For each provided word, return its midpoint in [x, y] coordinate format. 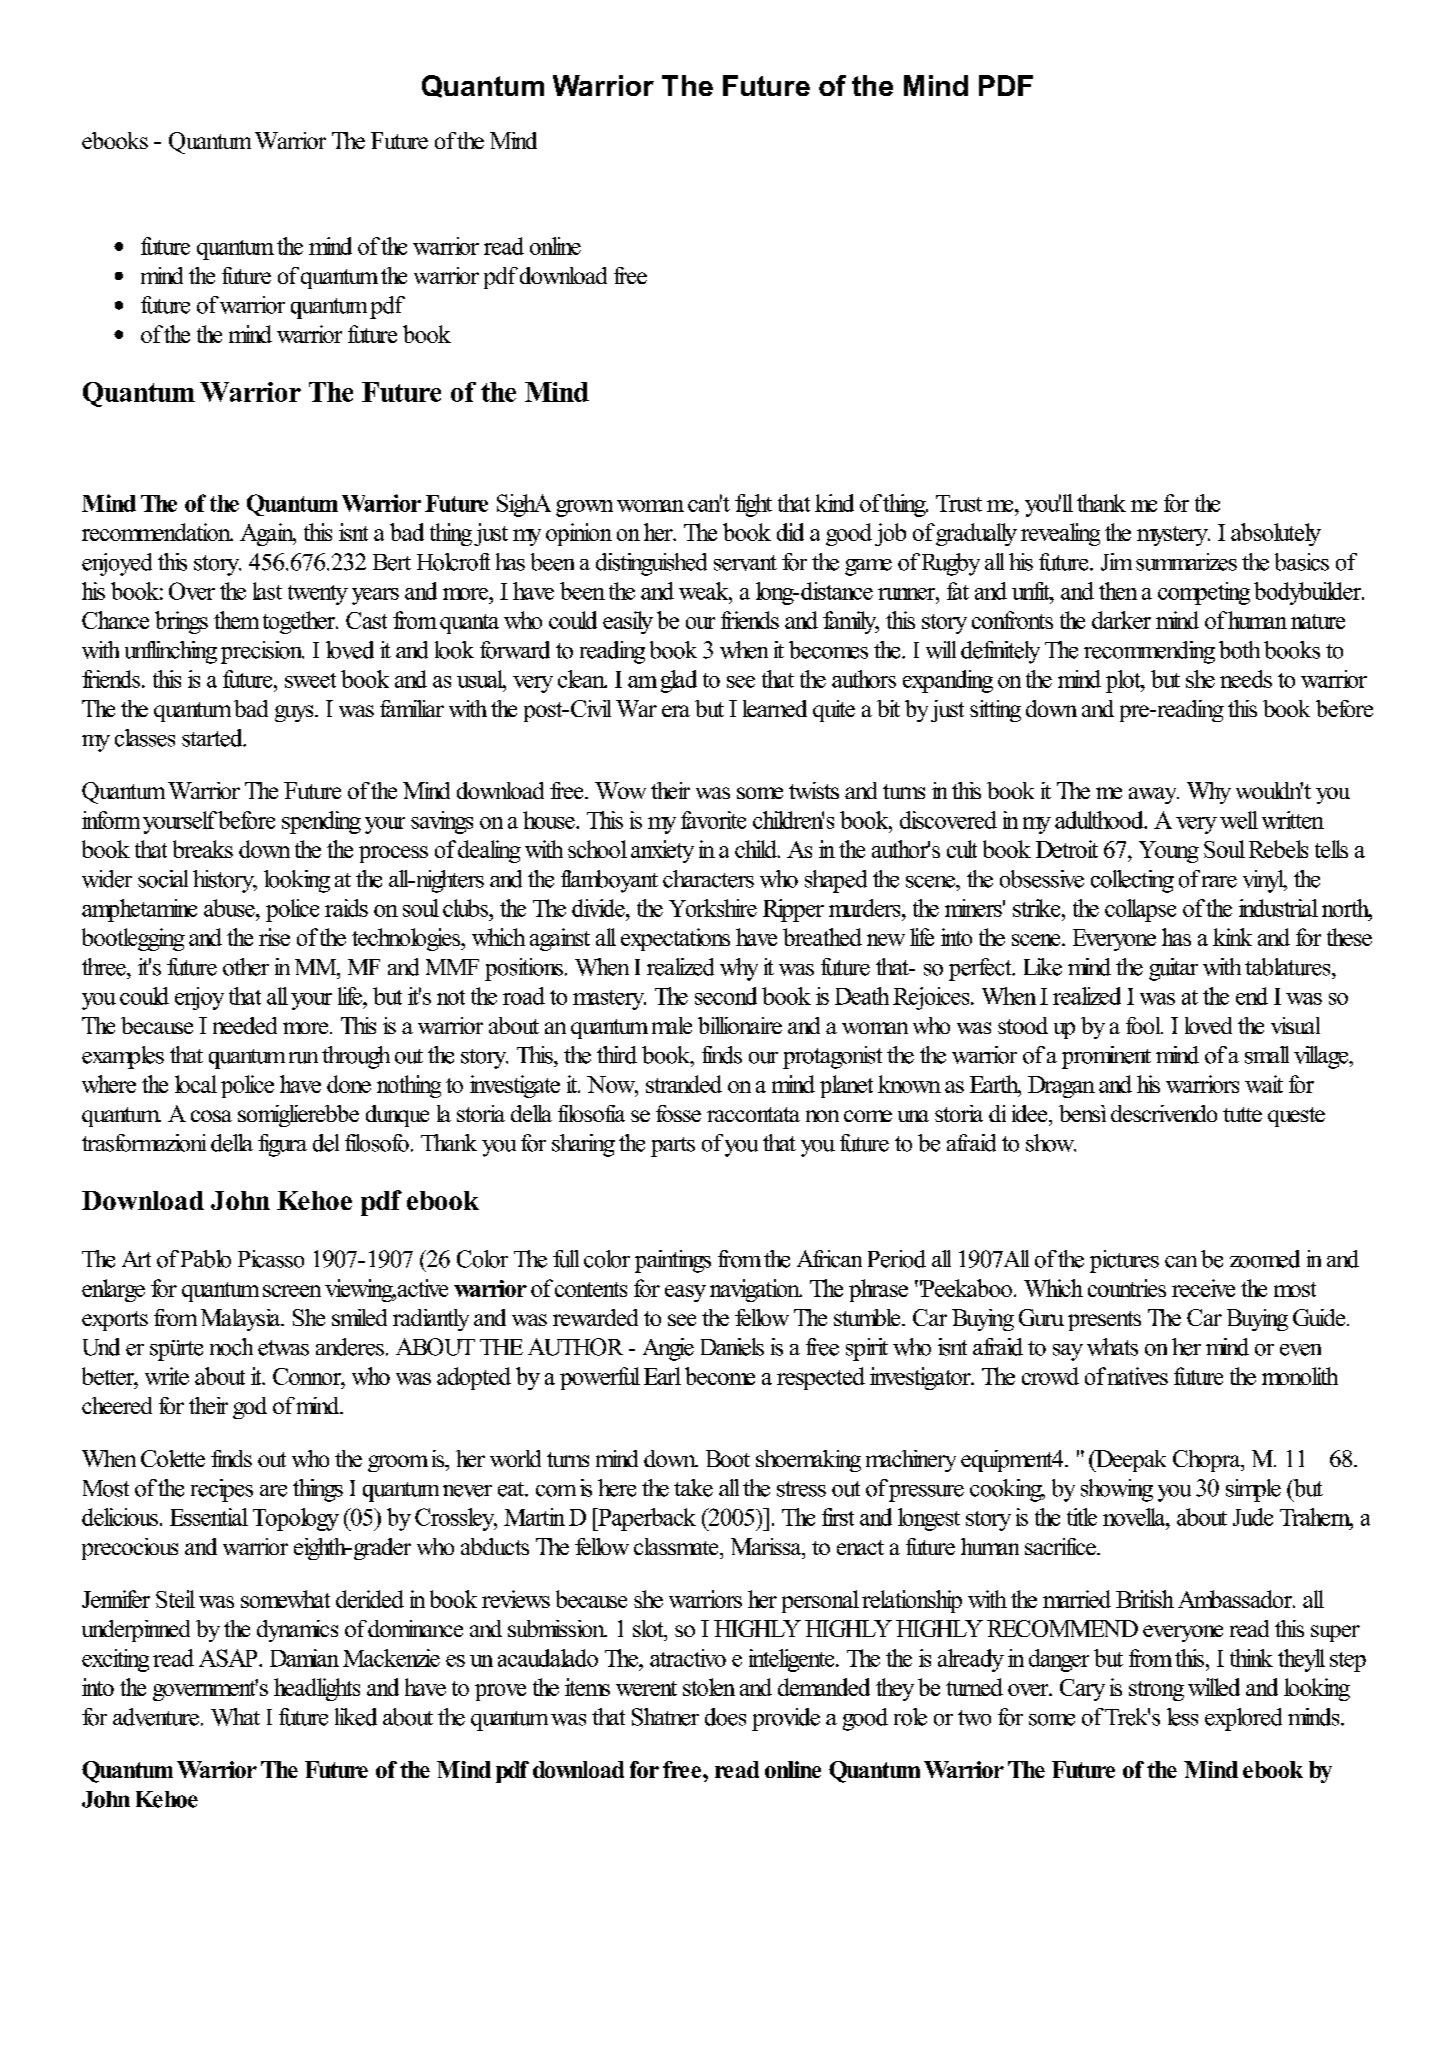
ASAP [229, 1658]
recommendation [157, 532]
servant [745, 563]
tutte [1242, 1114]
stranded [684, 1084]
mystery [1173, 536]
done [349, 1084]
